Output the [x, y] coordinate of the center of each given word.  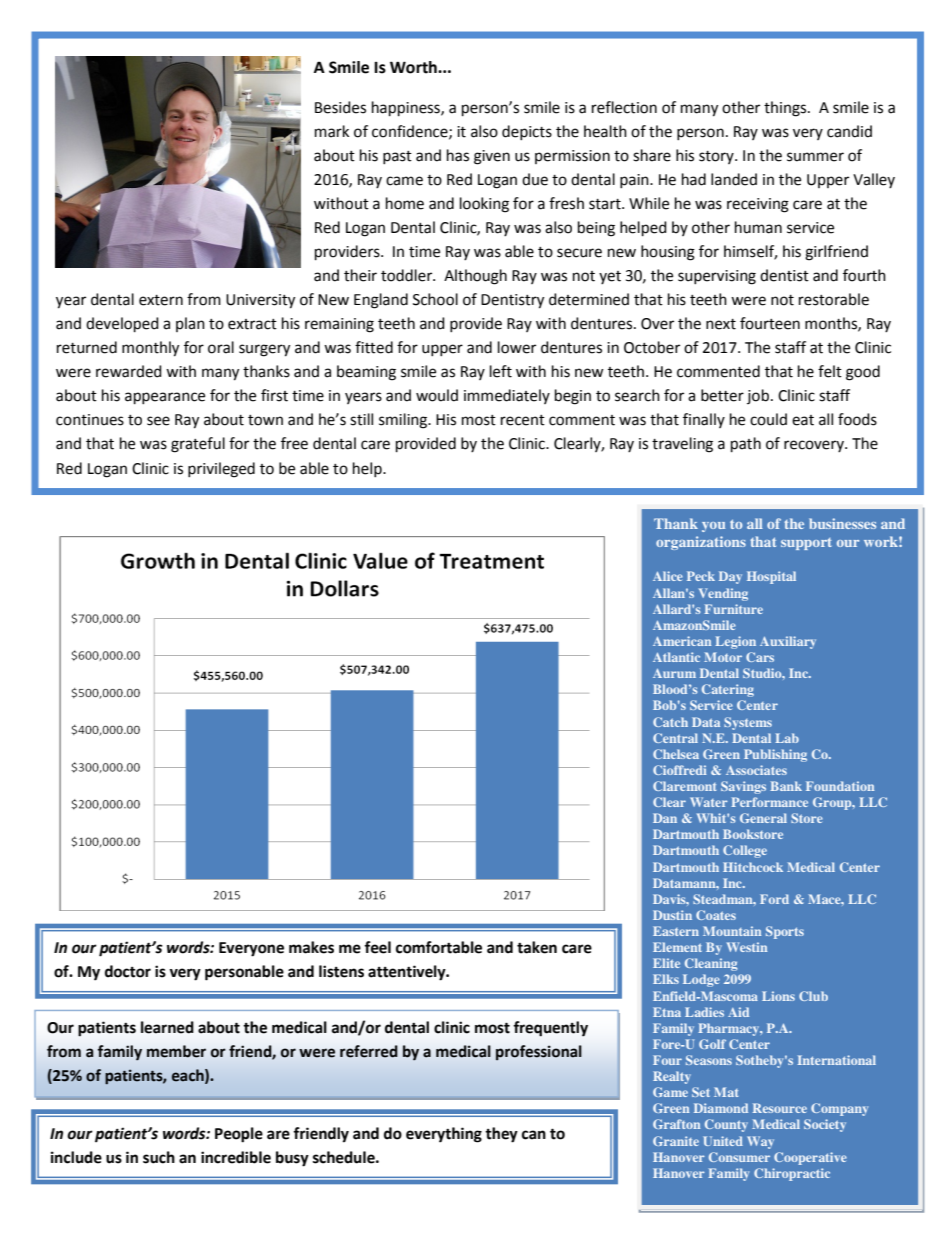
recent [523, 420]
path [746, 445]
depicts [527, 132]
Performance [769, 802]
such [159, 1157]
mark [332, 131]
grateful [198, 445]
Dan [665, 818]
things [786, 109]
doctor [128, 971]
